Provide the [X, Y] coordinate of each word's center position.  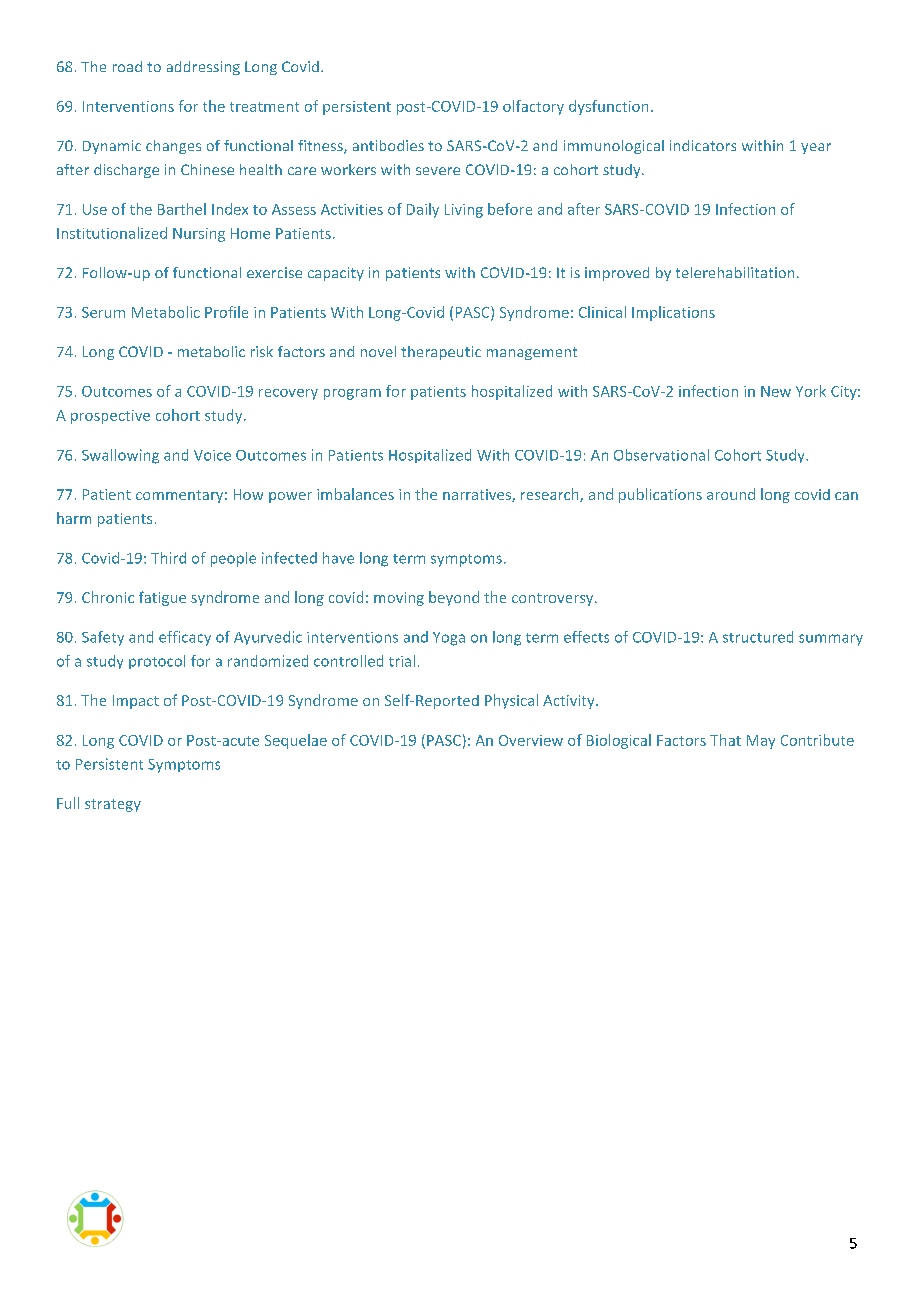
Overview [531, 740]
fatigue [162, 598]
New [776, 391]
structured [758, 637]
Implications [673, 313]
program [352, 394]
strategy [113, 805]
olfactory [533, 107]
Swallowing [120, 456]
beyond [454, 598]
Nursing [199, 235]
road [127, 66]
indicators [703, 145]
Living [464, 211]
